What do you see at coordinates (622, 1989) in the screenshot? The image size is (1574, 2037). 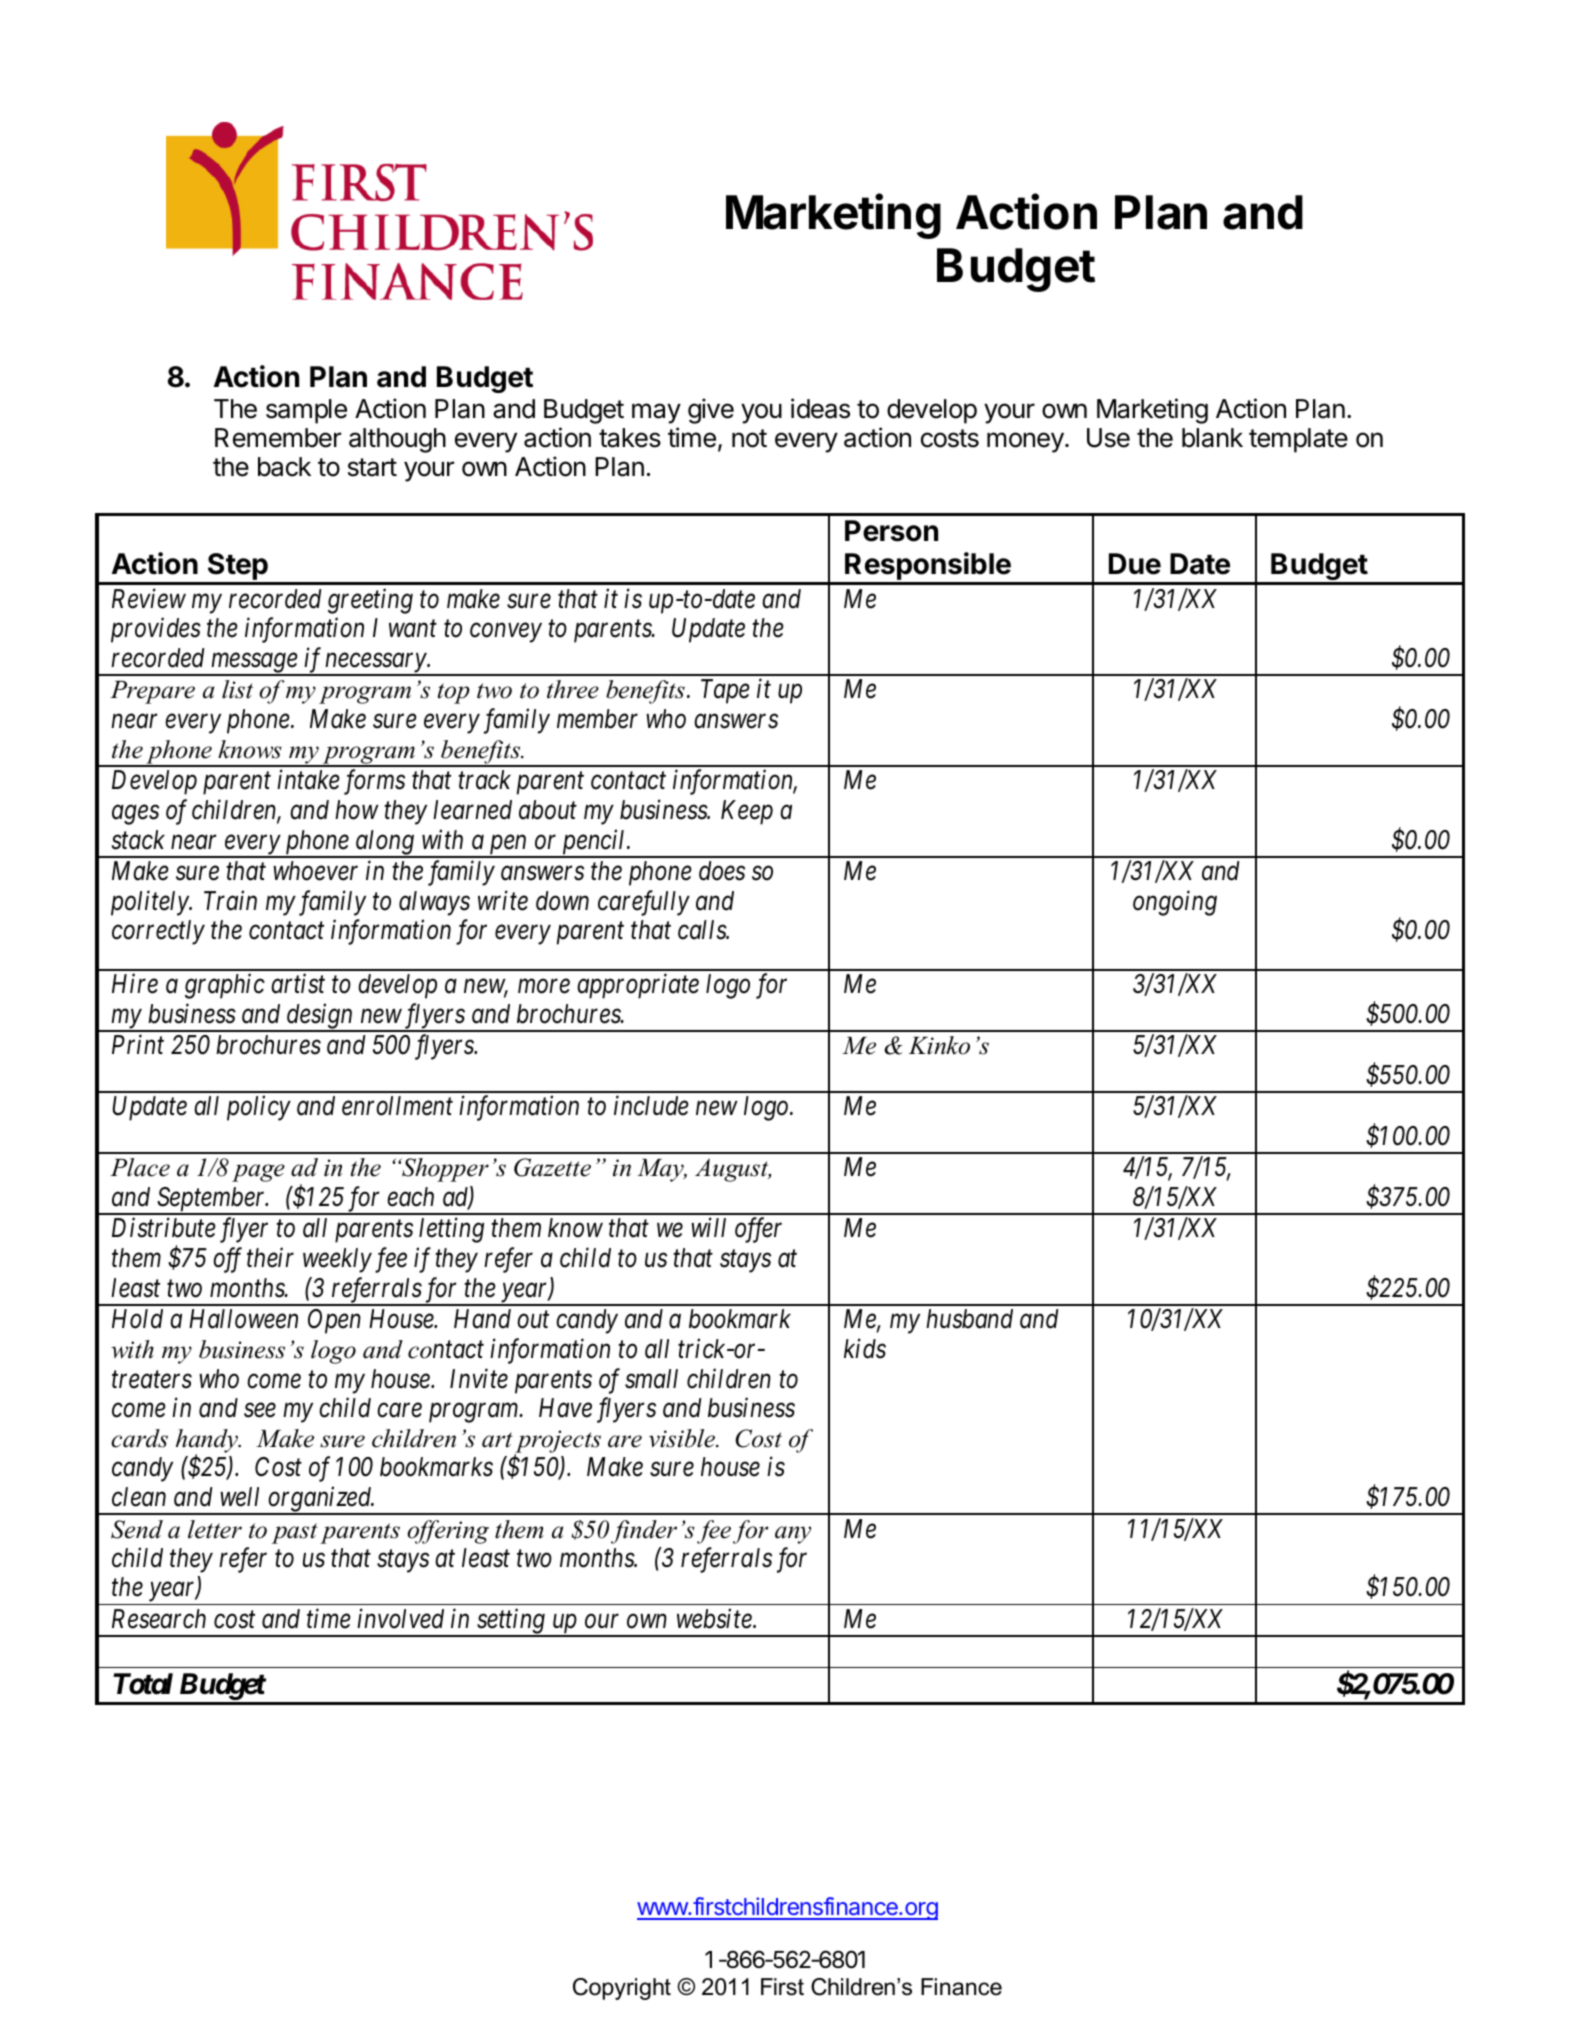 I see `Copyright` at bounding box center [622, 1989].
